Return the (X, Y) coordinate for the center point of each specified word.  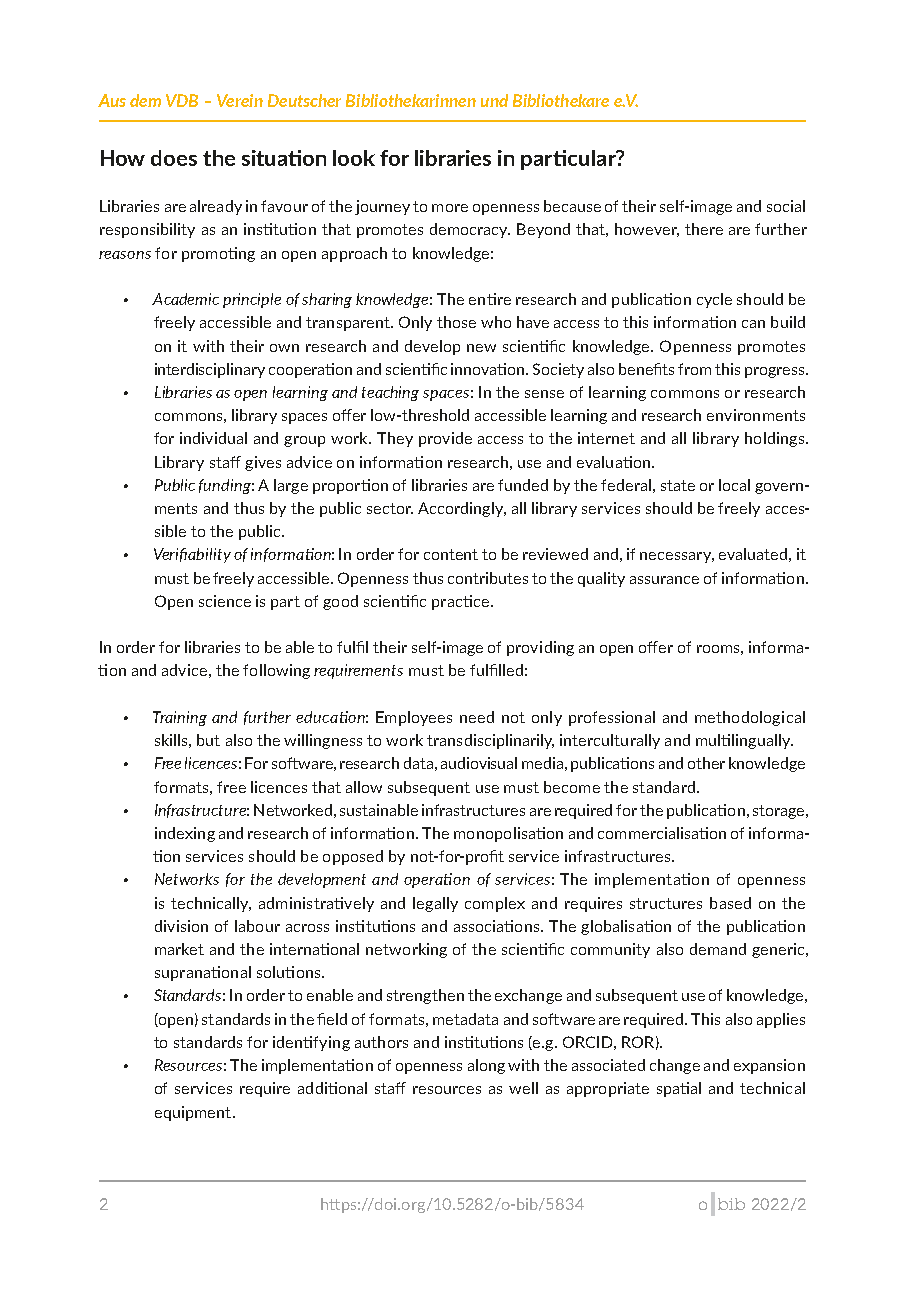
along (486, 1066)
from (694, 369)
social (786, 206)
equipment (194, 1113)
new (481, 348)
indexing (185, 834)
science (225, 601)
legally (435, 904)
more (450, 208)
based (730, 903)
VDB (182, 100)
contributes (488, 578)
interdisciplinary (210, 370)
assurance (664, 580)
